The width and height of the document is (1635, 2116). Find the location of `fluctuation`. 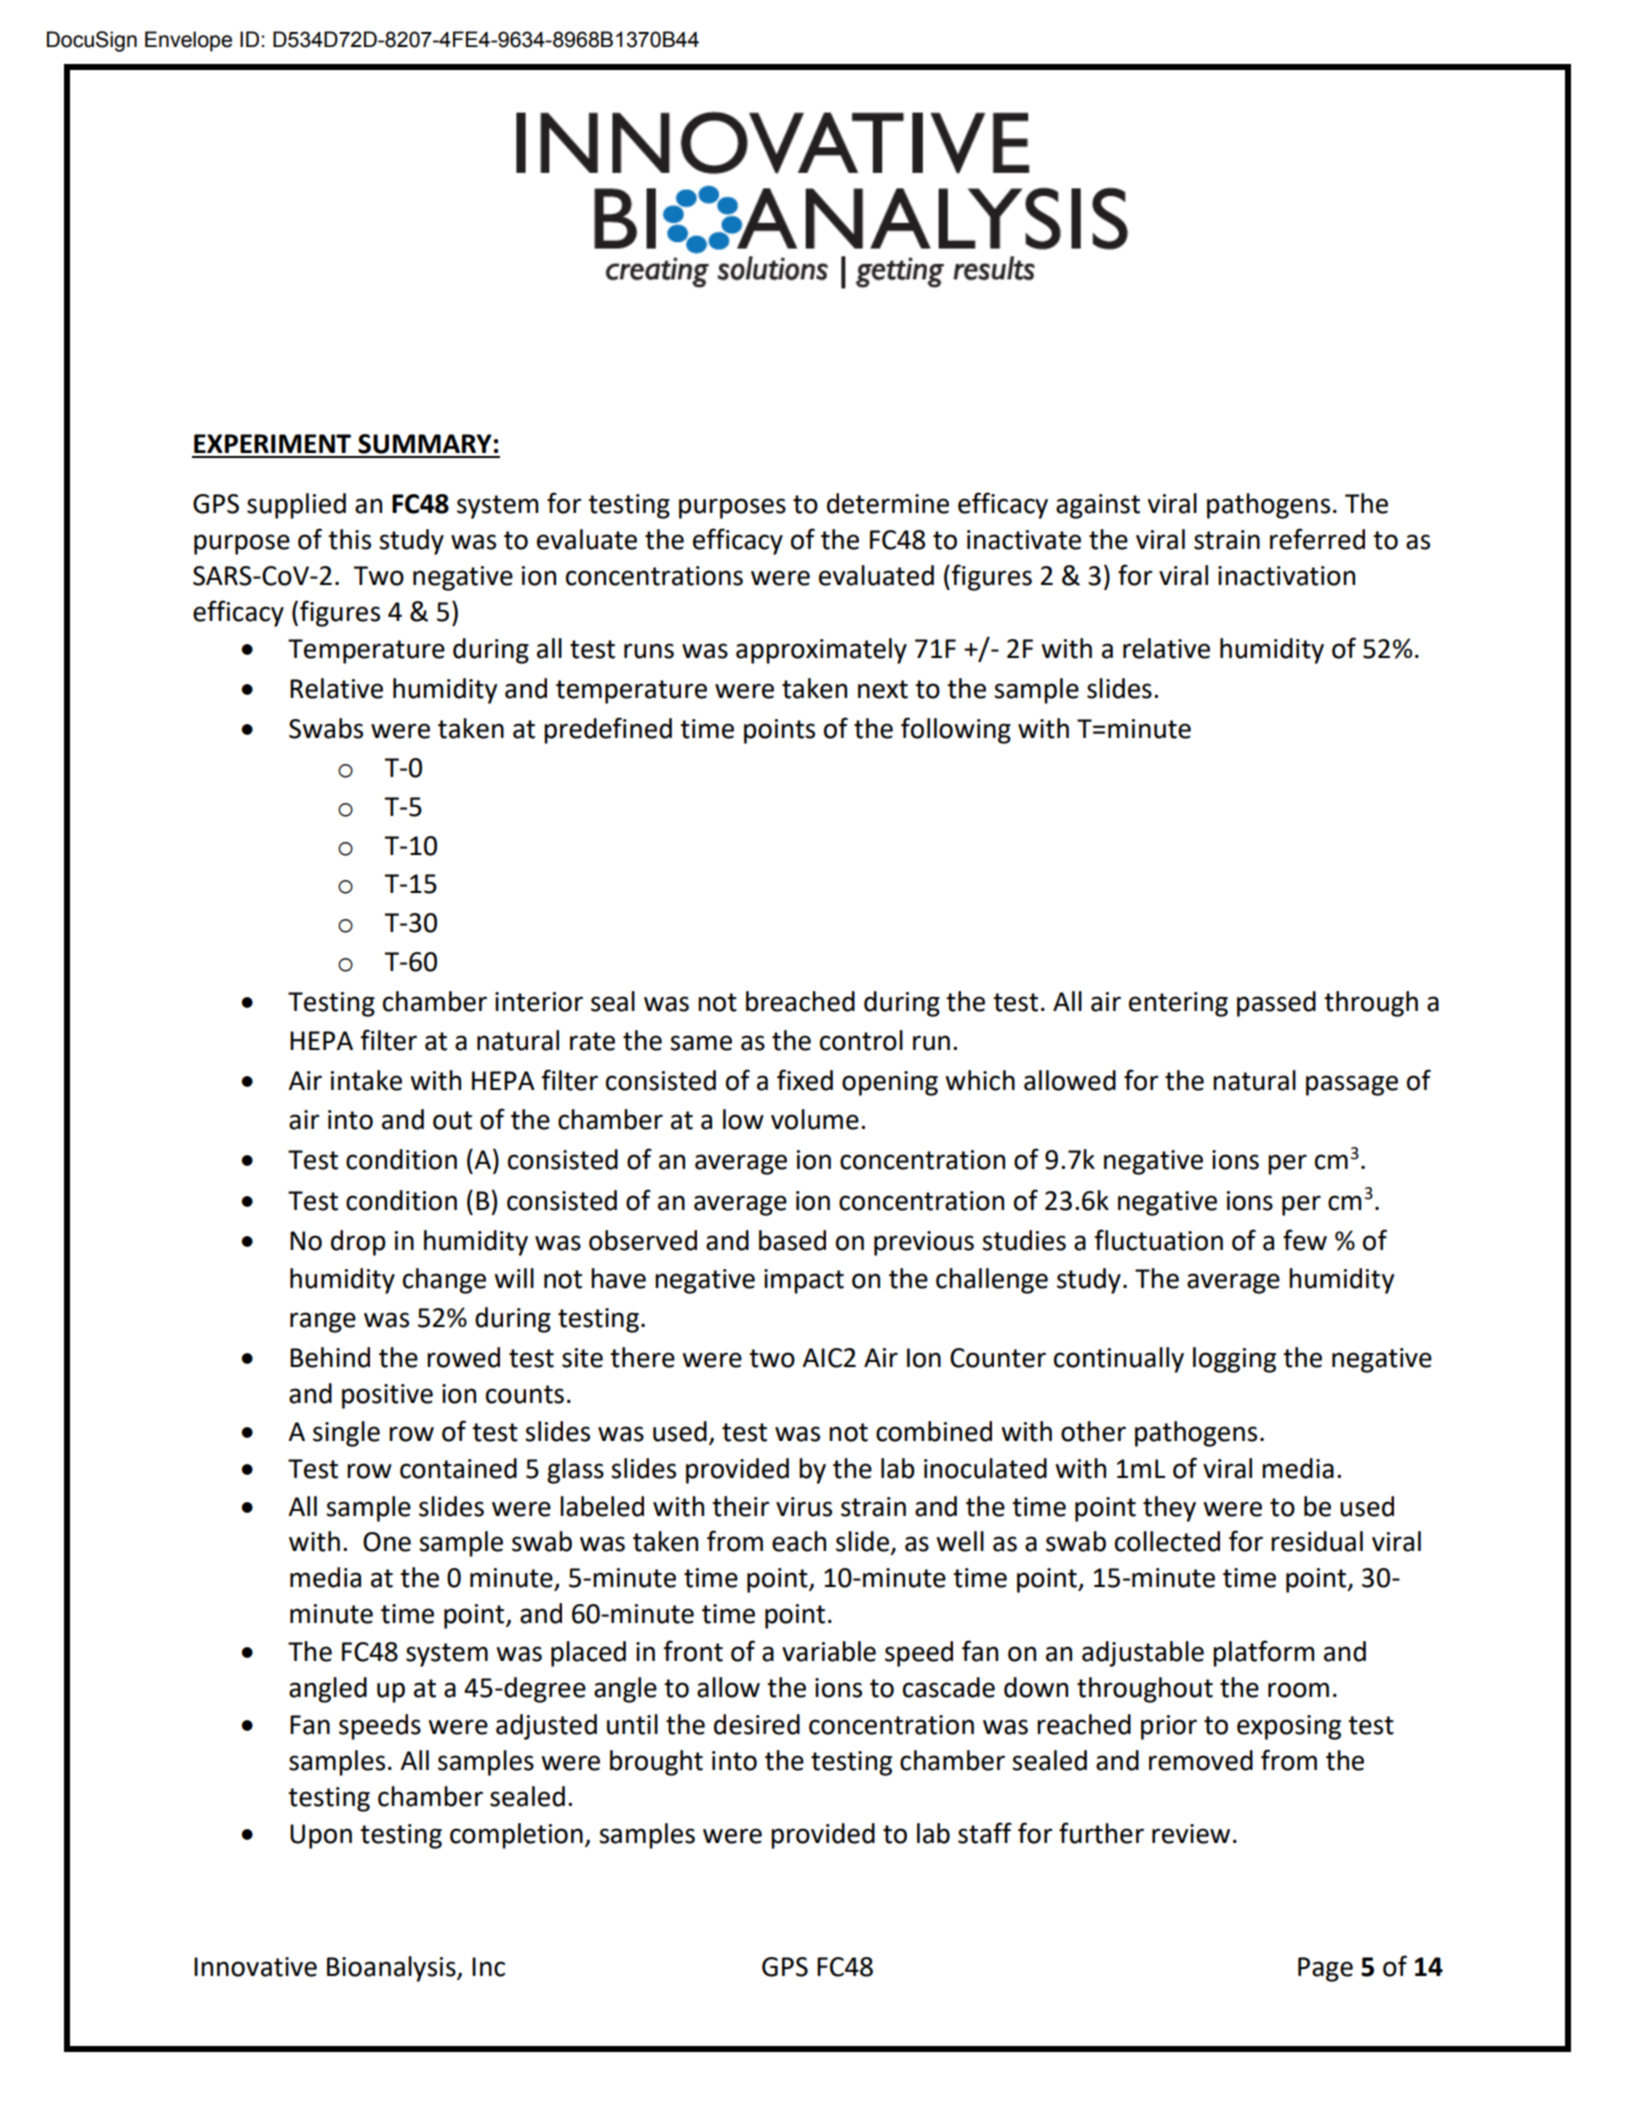

fluctuation is located at coordinates (1158, 1240).
